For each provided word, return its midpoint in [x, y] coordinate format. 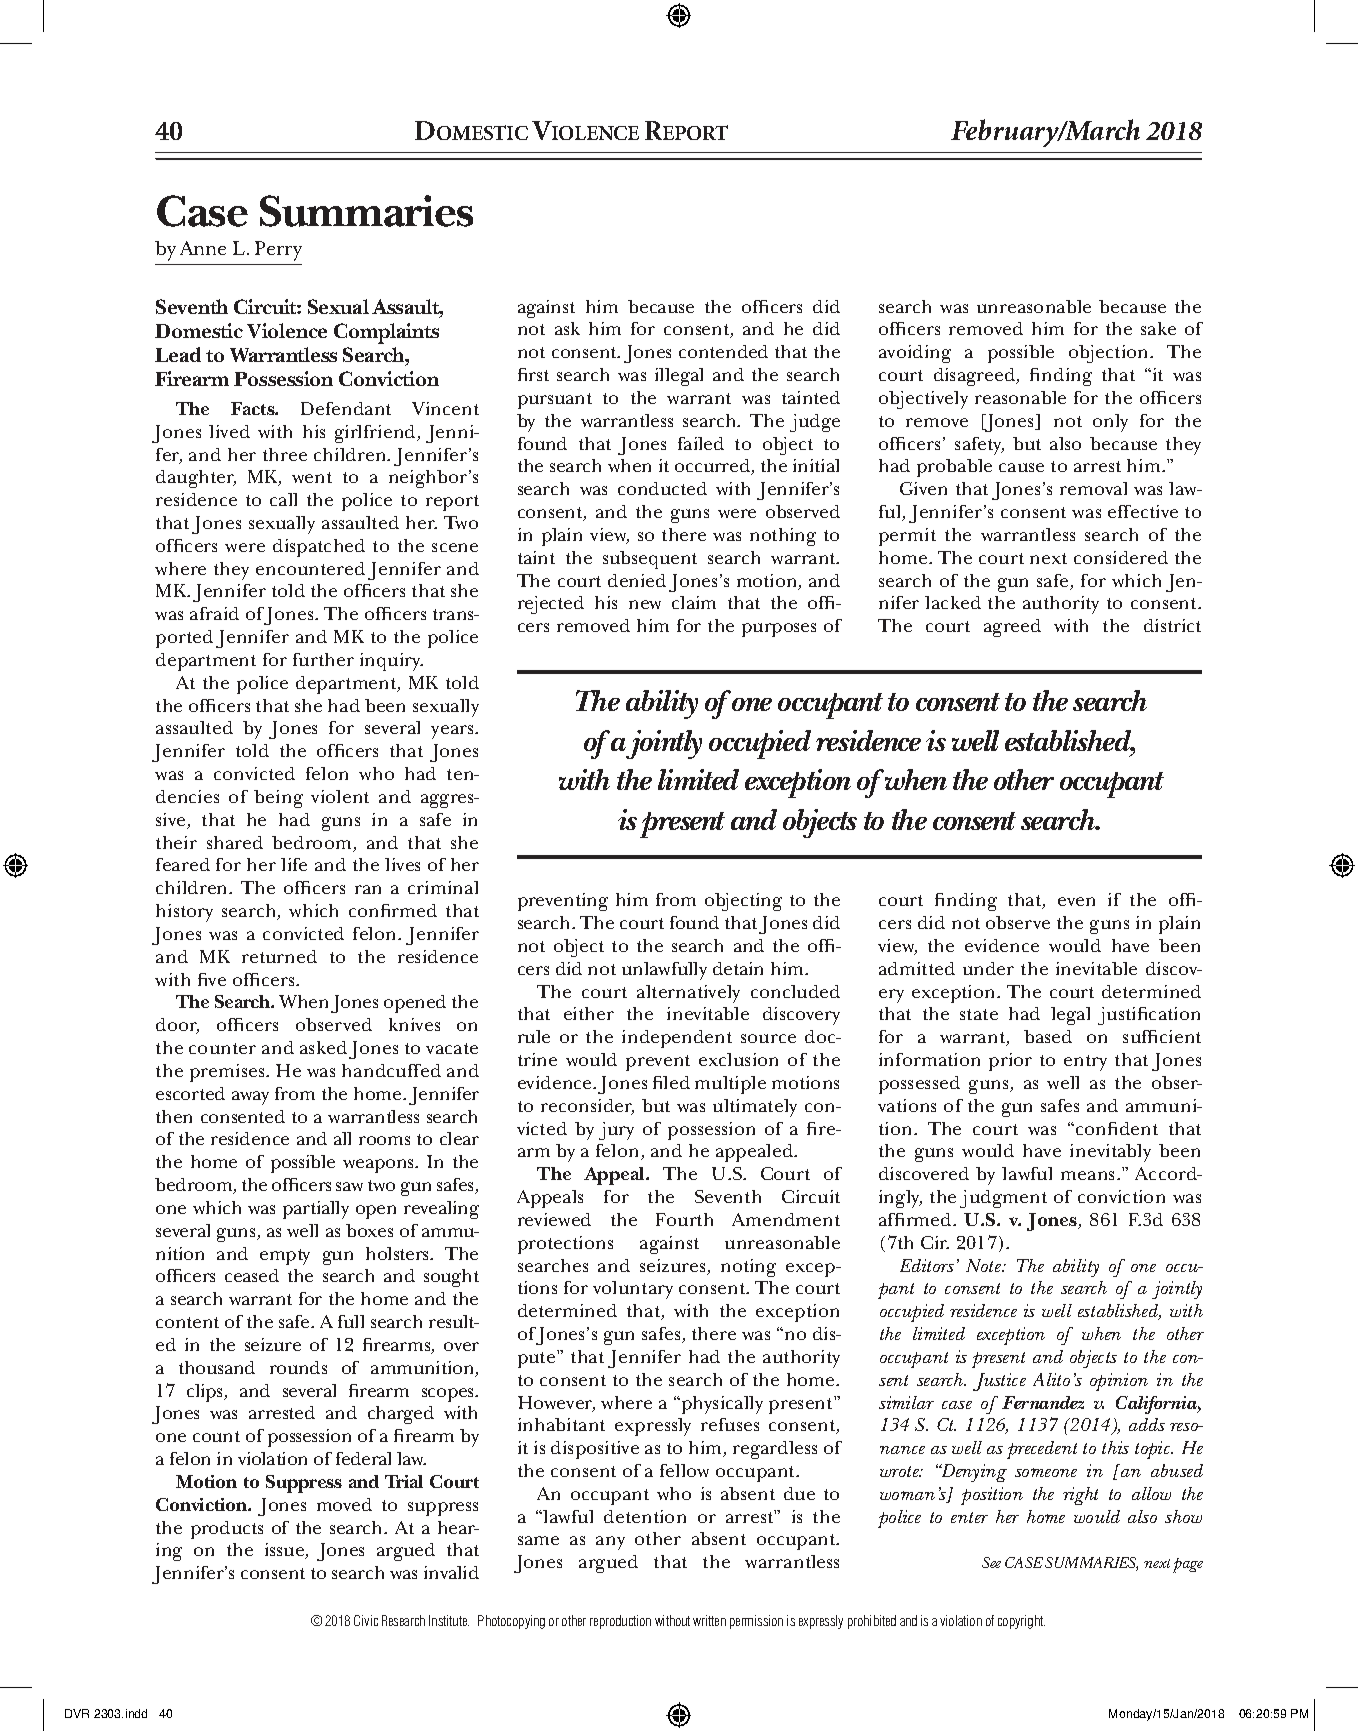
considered [1121, 557]
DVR [77, 1713]
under [988, 968]
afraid [214, 613]
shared [235, 842]
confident [1115, 1128]
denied [637, 580]
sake [1158, 328]
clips [206, 1393]
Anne [203, 248]
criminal [443, 887]
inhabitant [561, 1424]
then [174, 1116]
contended [723, 351]
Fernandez [1043, 1402]
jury [616, 1131]
